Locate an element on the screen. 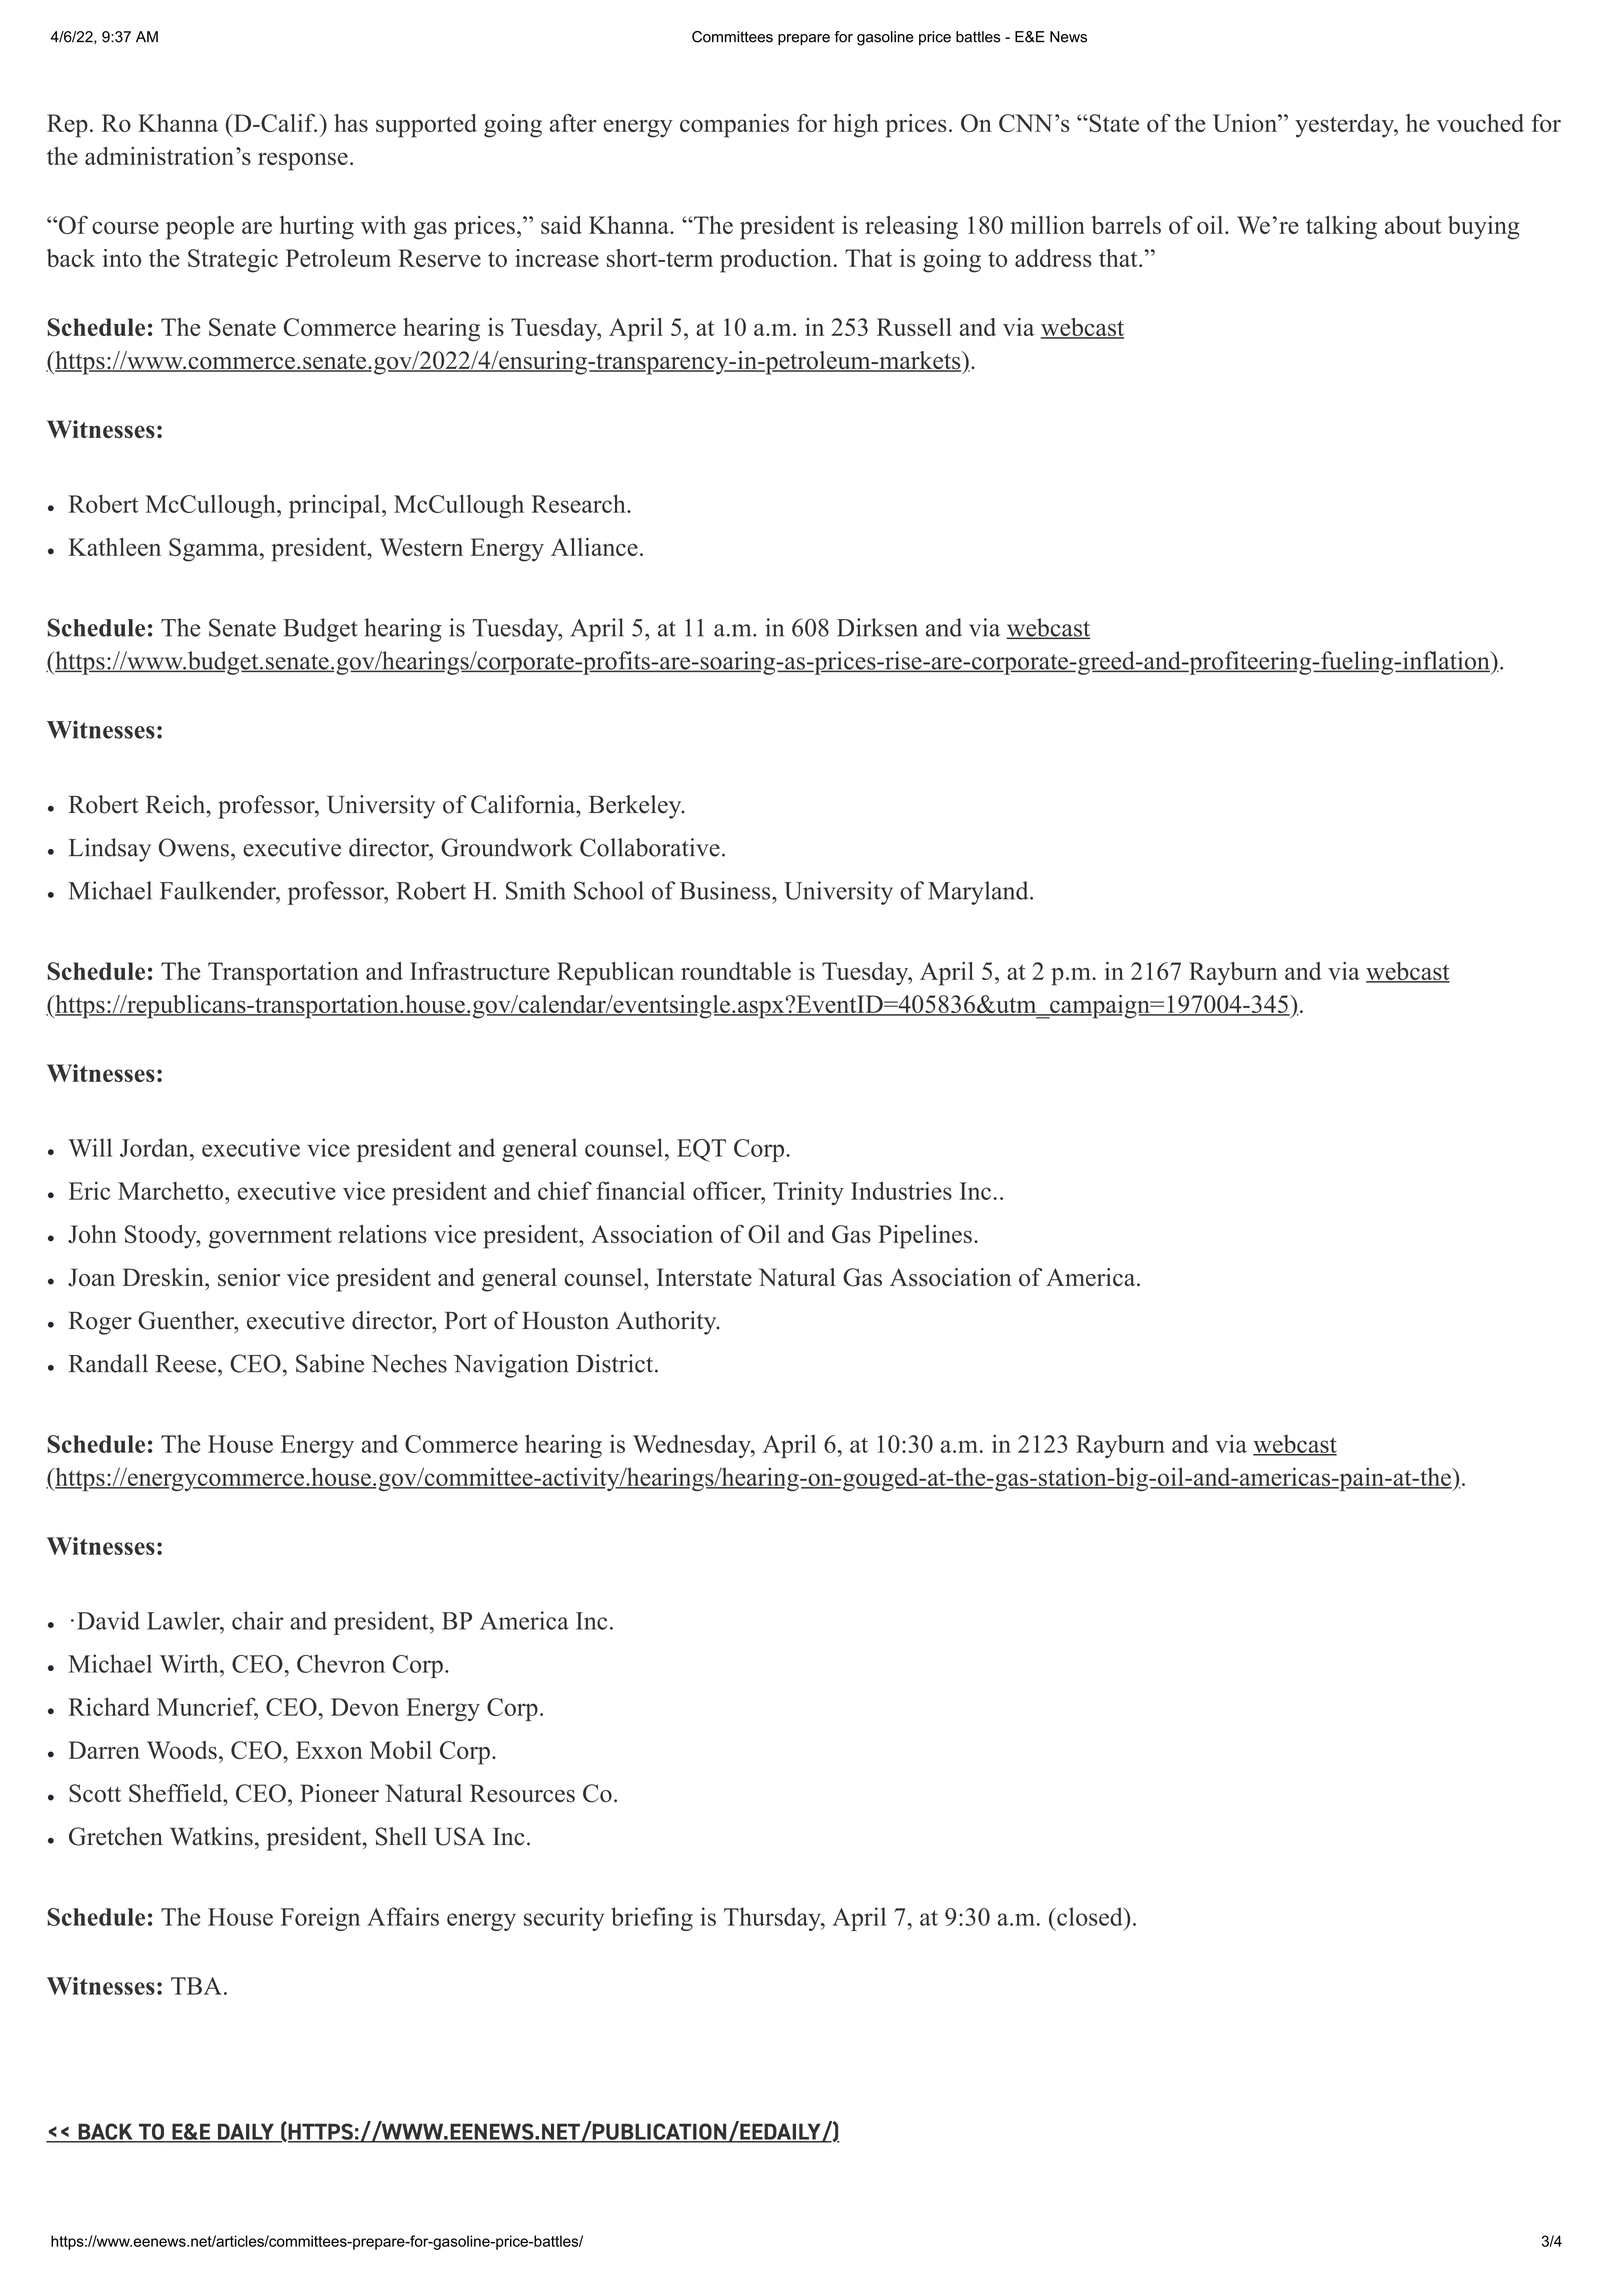 The height and width of the screenshot is (2279, 1613). Industries is located at coordinates (901, 1190).
